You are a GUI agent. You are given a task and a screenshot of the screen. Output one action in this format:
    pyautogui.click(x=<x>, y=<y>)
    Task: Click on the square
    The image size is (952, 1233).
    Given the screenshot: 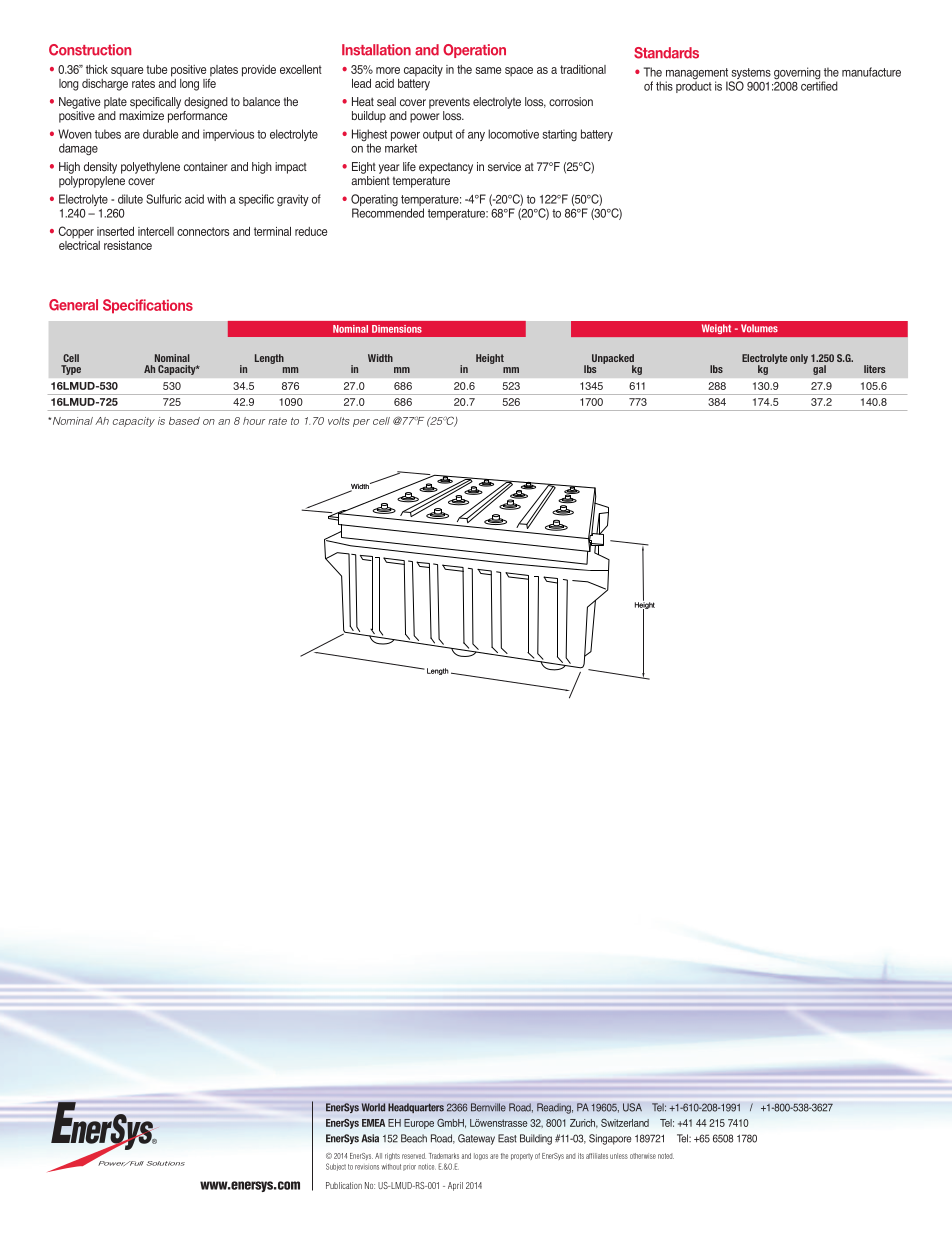 What is the action you would take?
    pyautogui.click(x=127, y=71)
